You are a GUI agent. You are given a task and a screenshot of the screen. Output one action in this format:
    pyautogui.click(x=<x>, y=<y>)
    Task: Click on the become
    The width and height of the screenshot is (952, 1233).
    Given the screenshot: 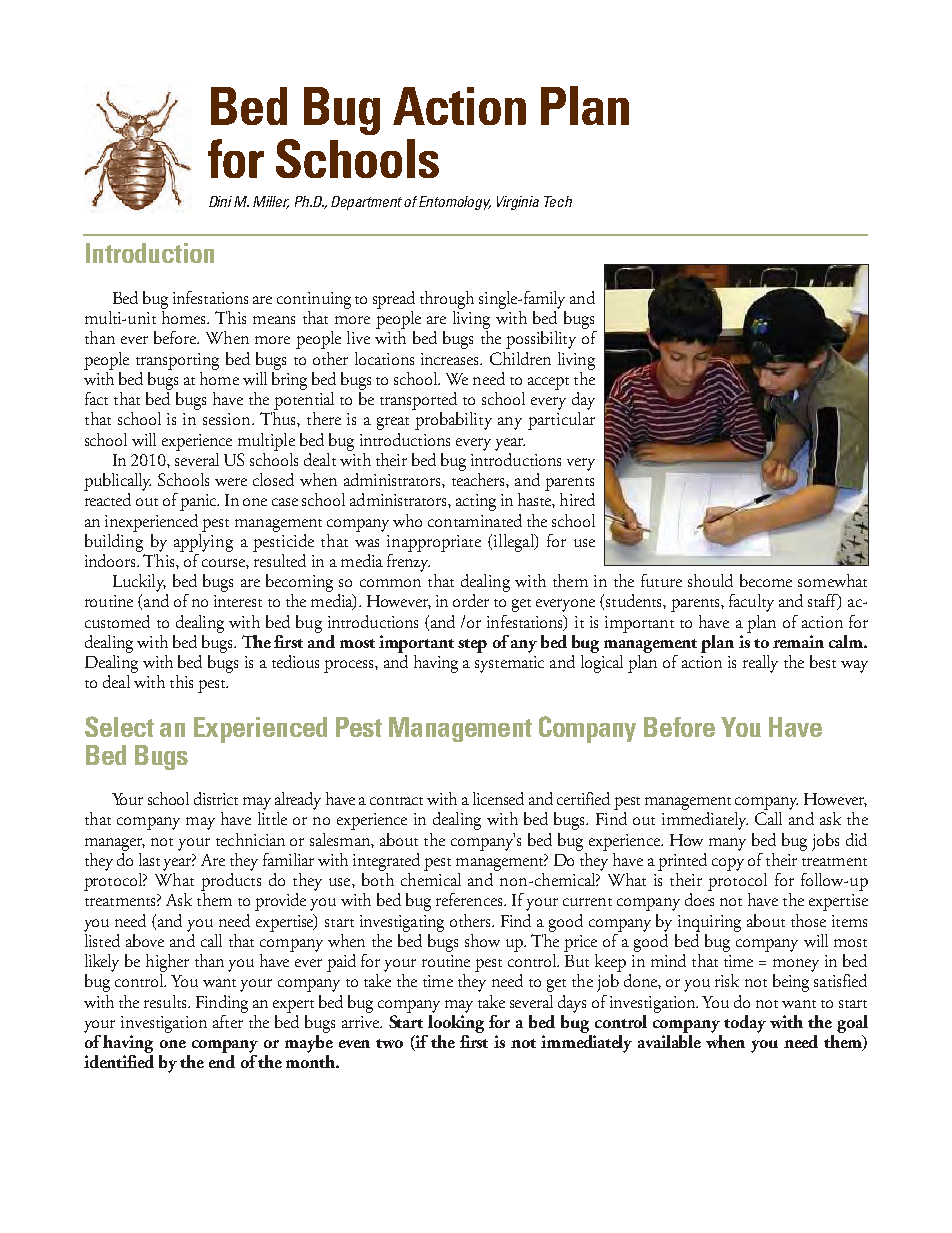 What is the action you would take?
    pyautogui.click(x=766, y=580)
